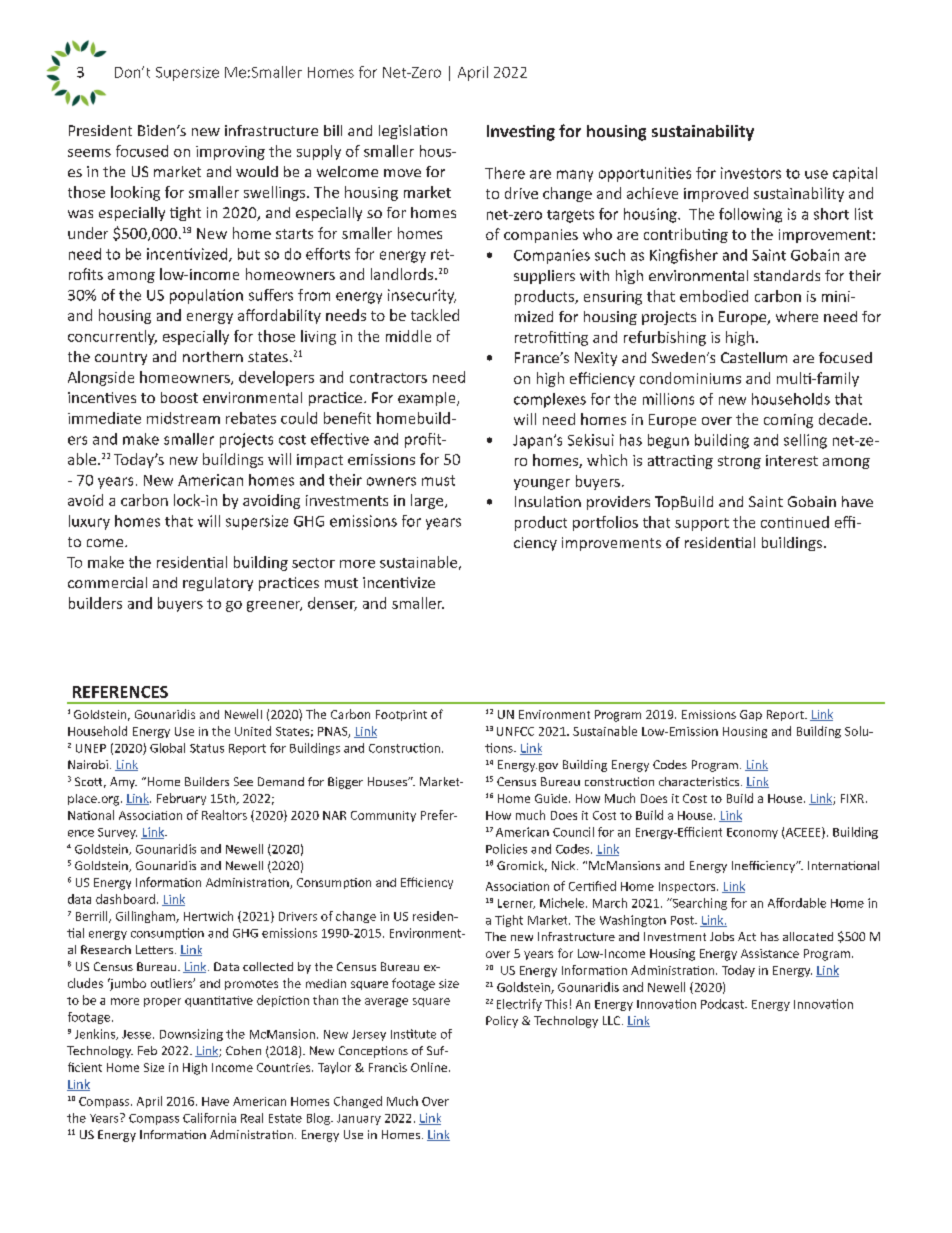  I want to click on Guide, so click(552, 798).
